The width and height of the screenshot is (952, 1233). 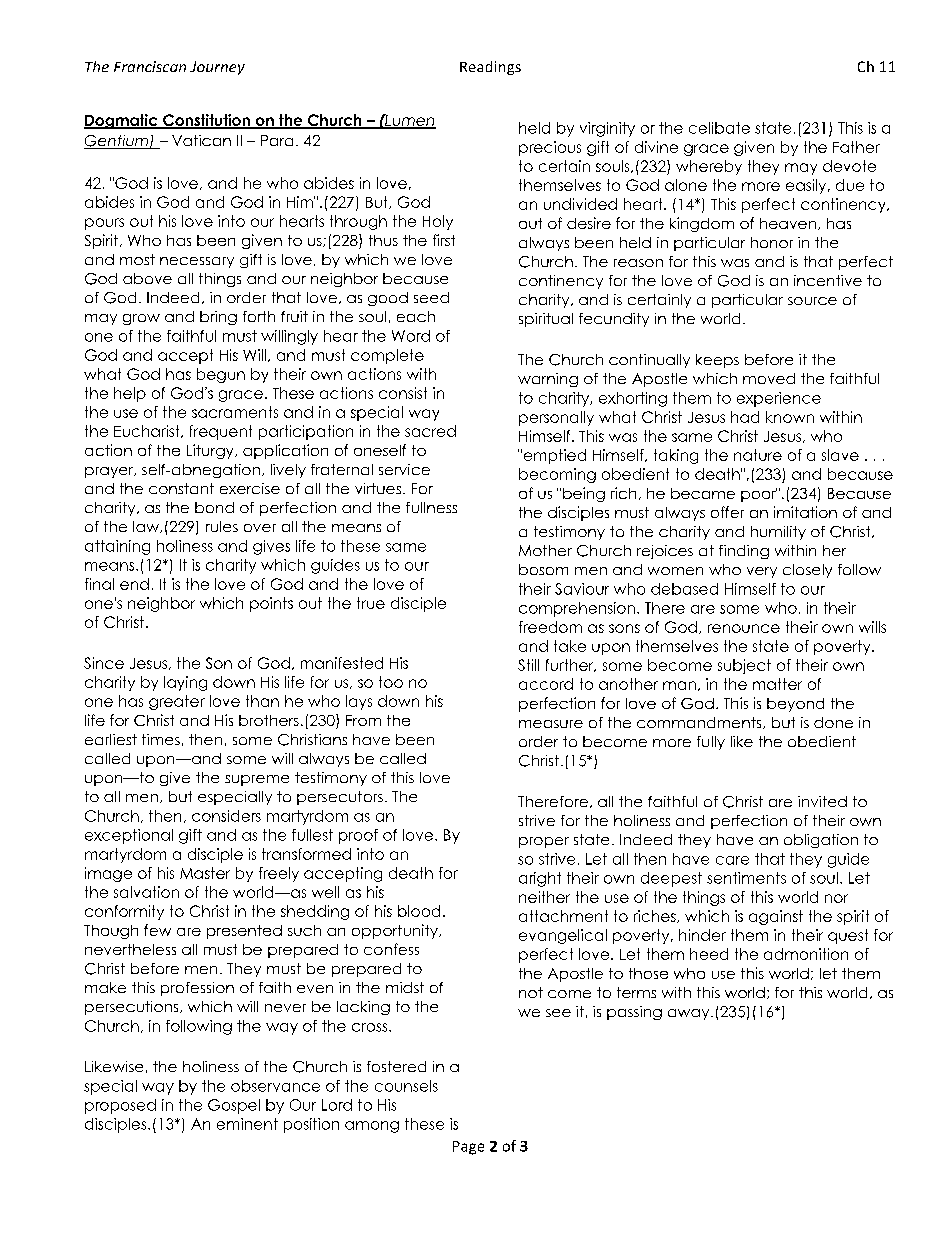 What do you see at coordinates (744, 628) in the screenshot?
I see `renounce` at bounding box center [744, 628].
